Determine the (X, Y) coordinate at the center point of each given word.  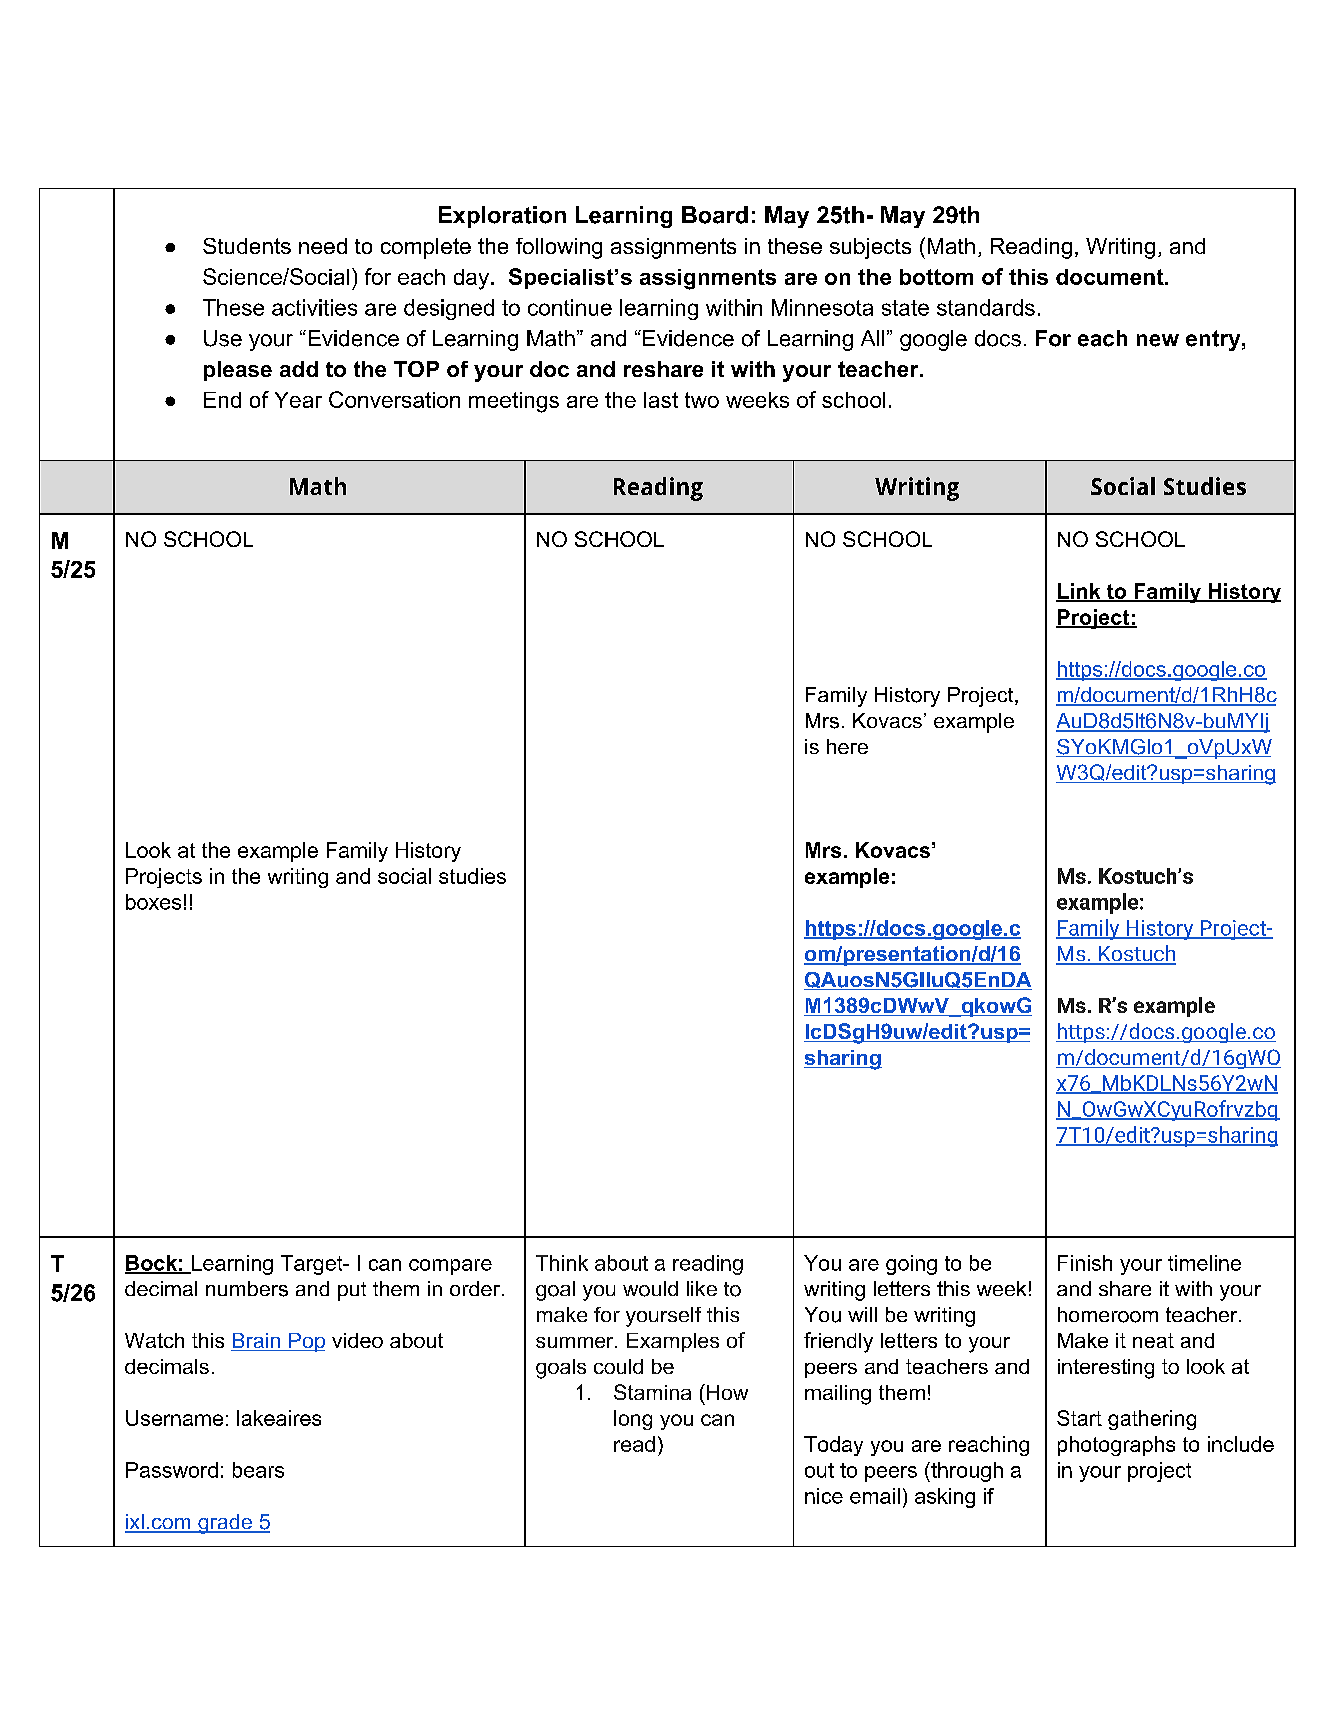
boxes (153, 902)
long (633, 1420)
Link (1079, 592)
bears (258, 1470)
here (847, 746)
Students (247, 246)
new (1158, 340)
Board (715, 215)
